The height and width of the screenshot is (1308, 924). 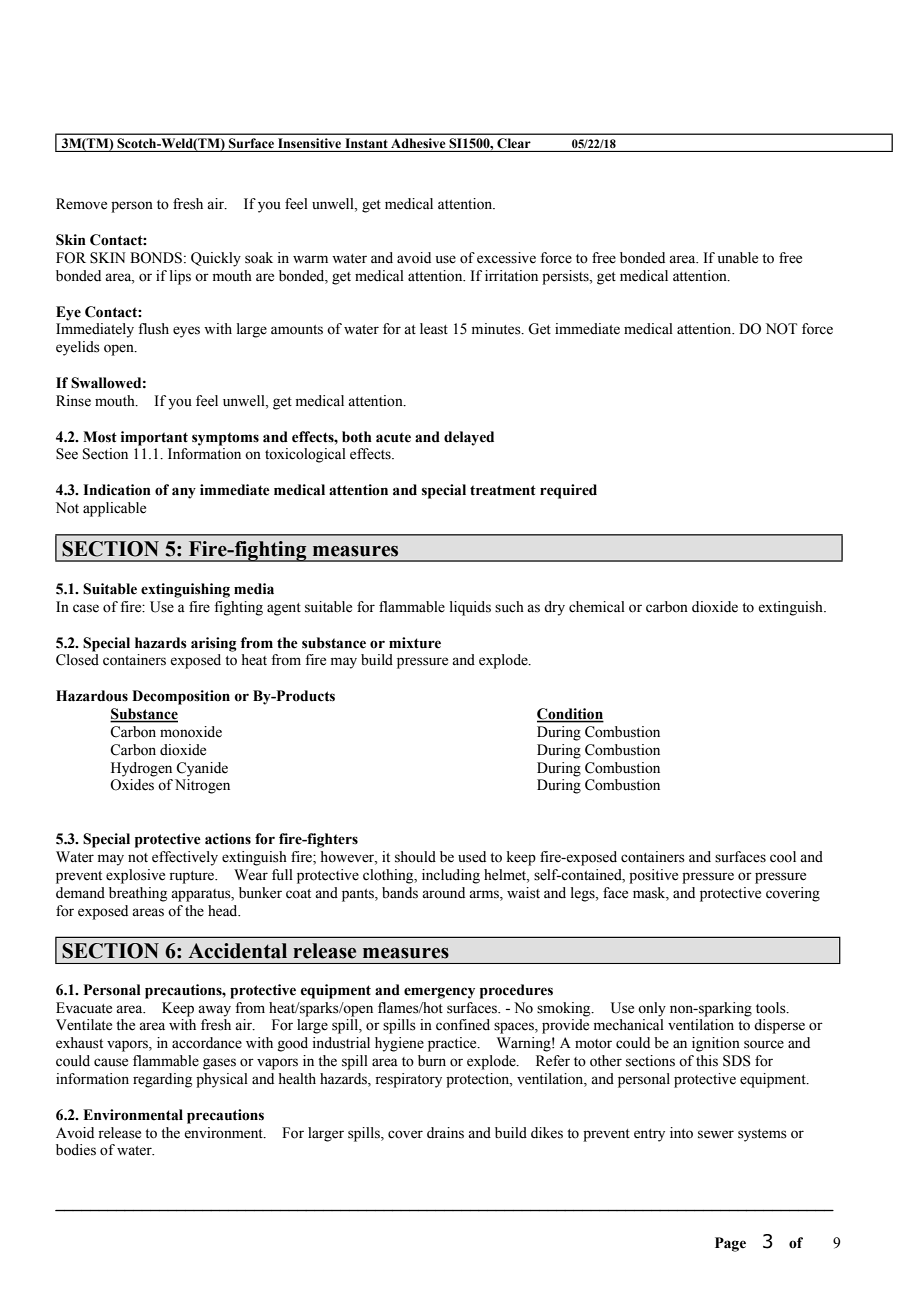 I want to click on monoxide, so click(x=191, y=732).
